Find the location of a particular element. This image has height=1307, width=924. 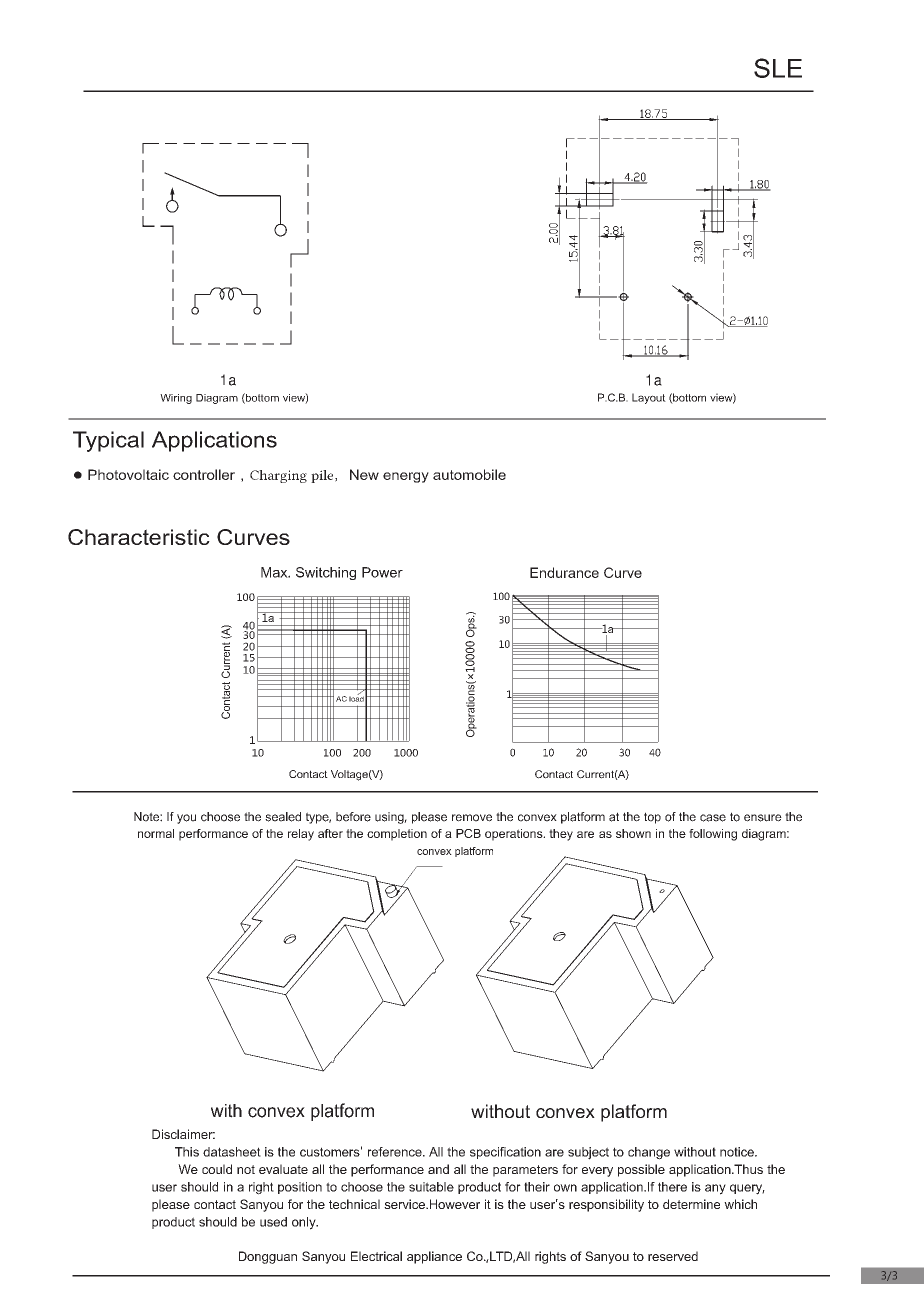

normal is located at coordinates (156, 833).
